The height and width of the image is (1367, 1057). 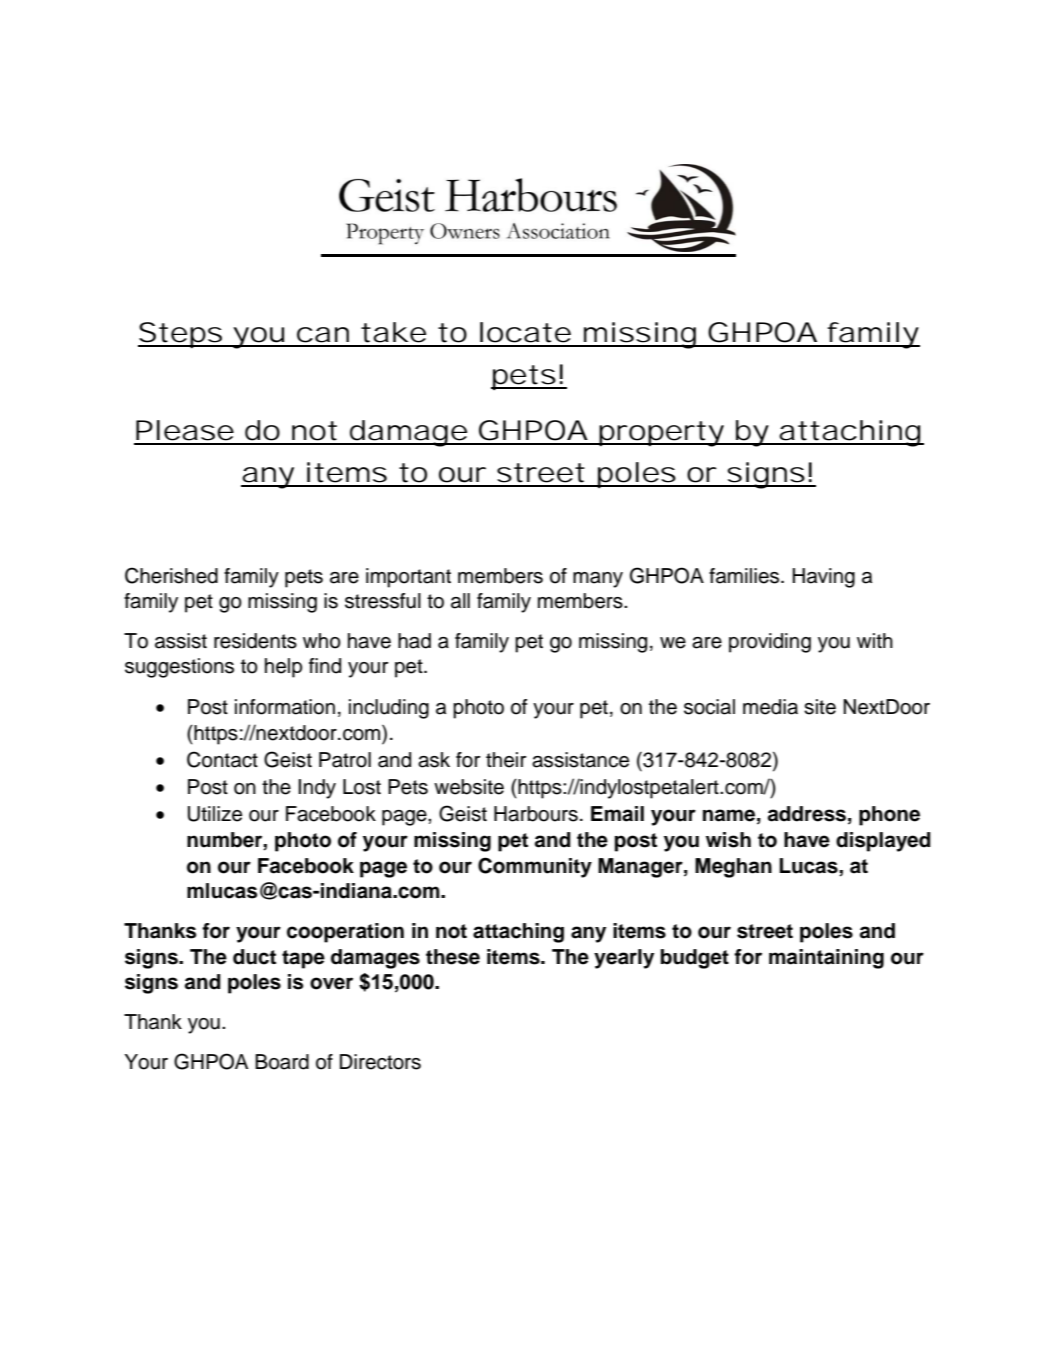 I want to click on information, so click(x=285, y=707).
